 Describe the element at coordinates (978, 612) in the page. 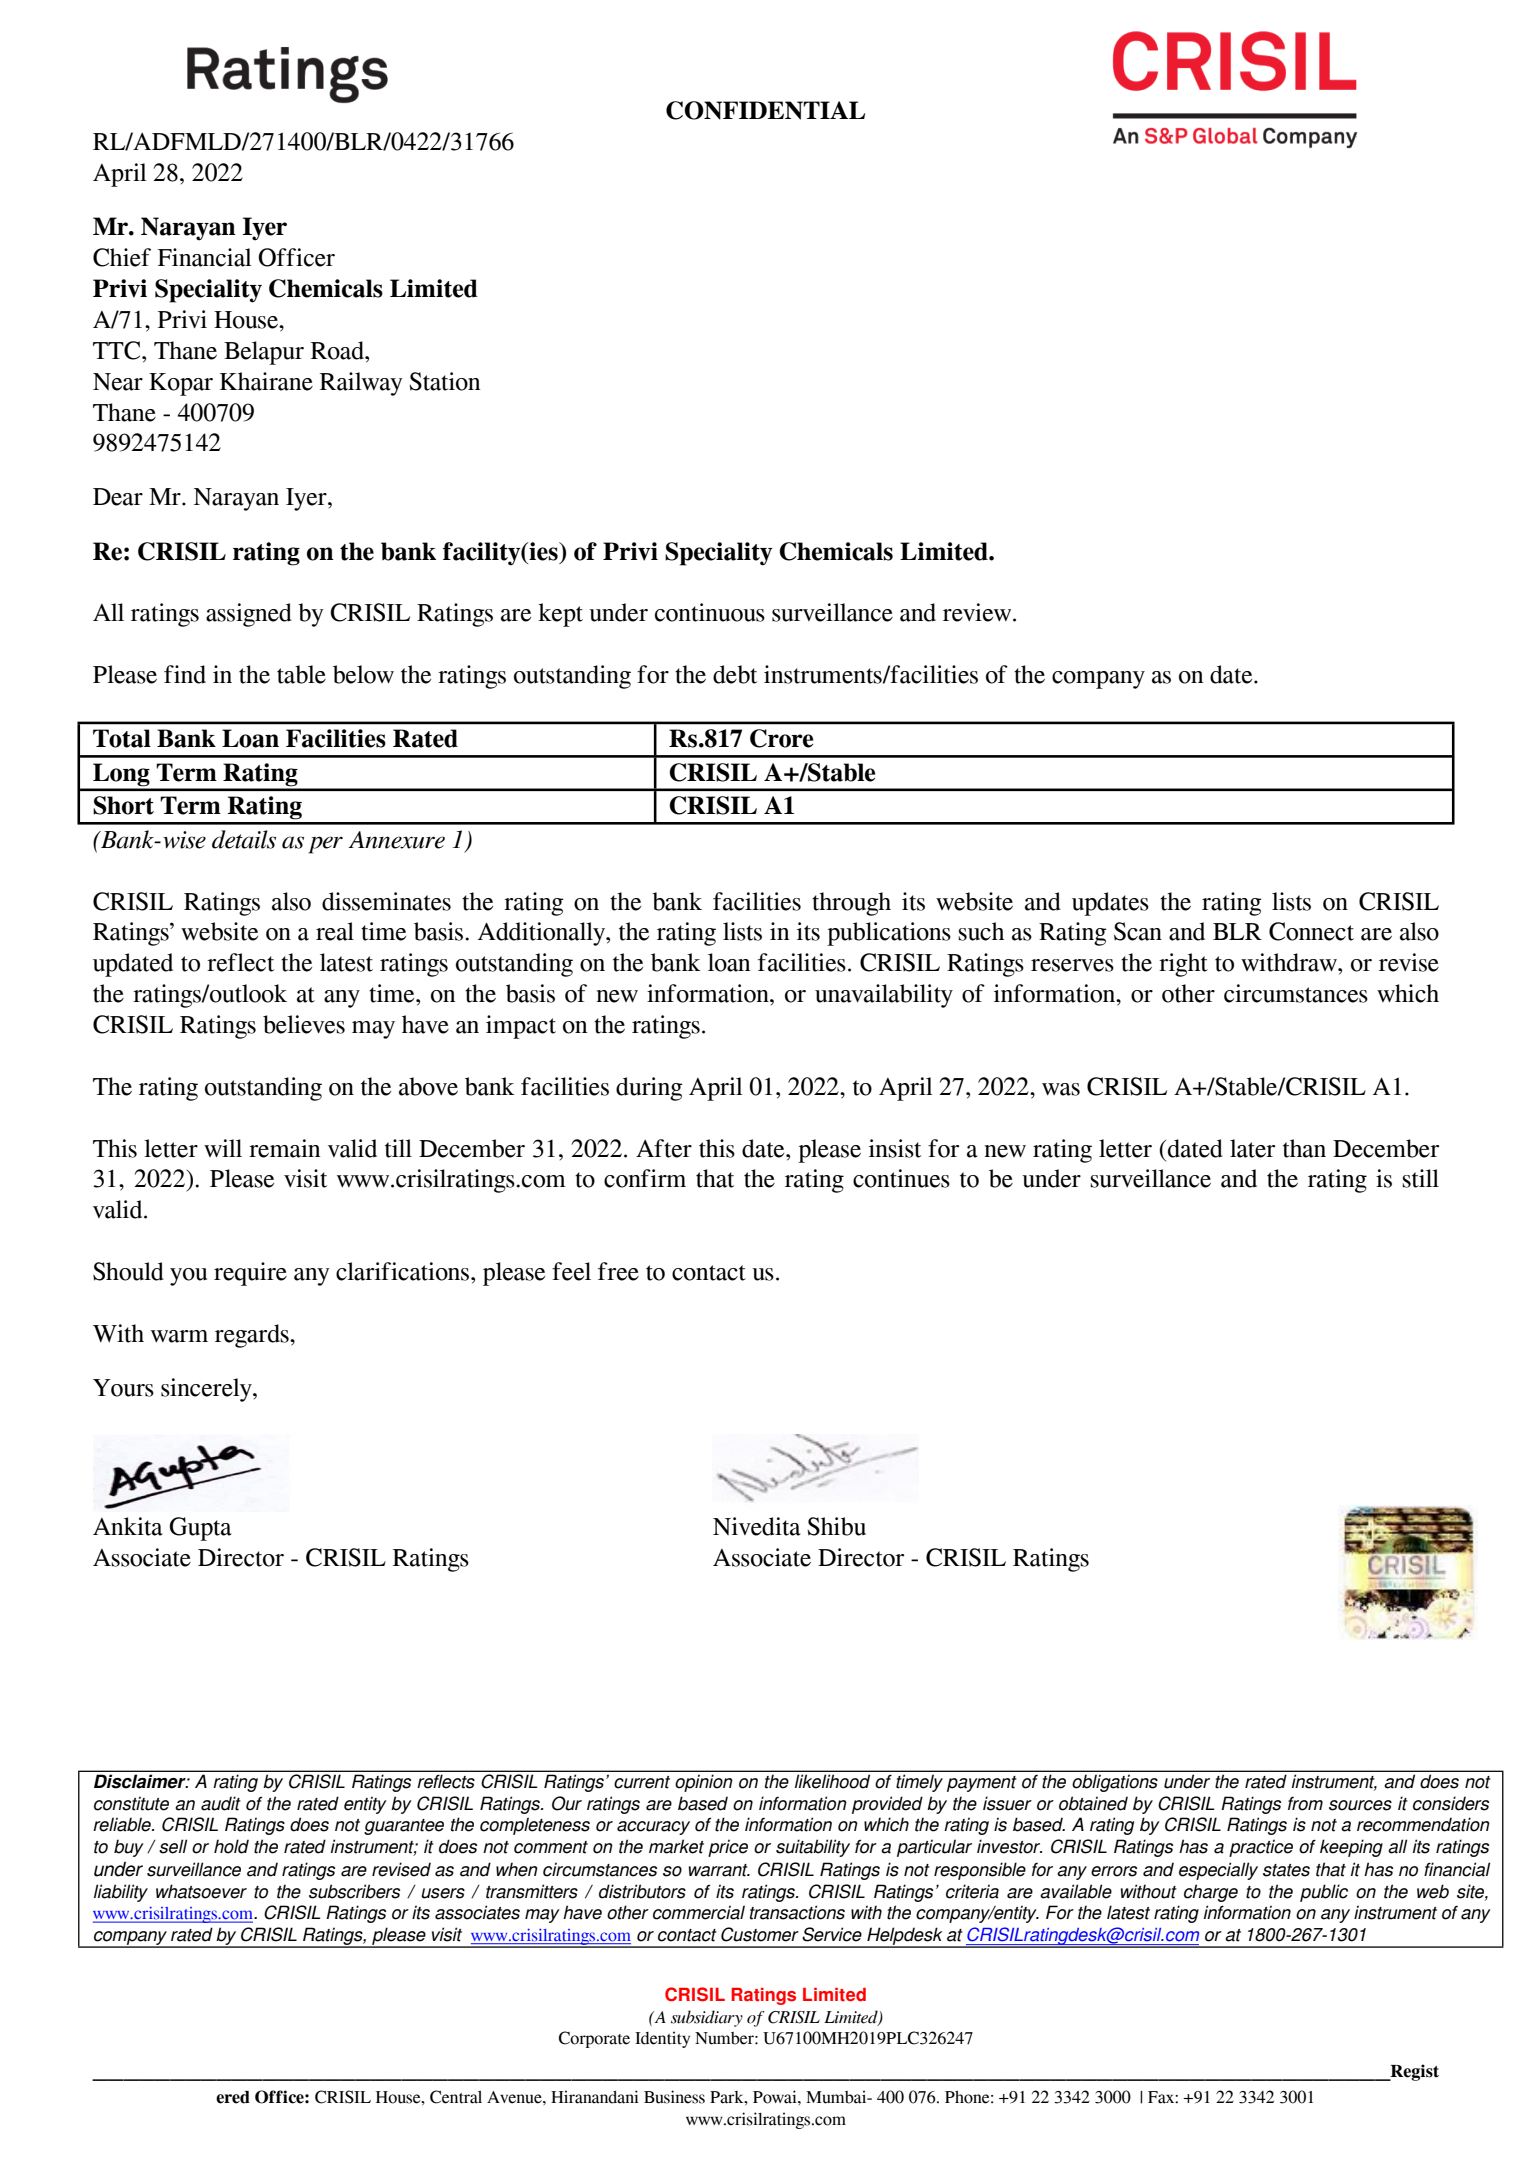

I see `review` at that location.
